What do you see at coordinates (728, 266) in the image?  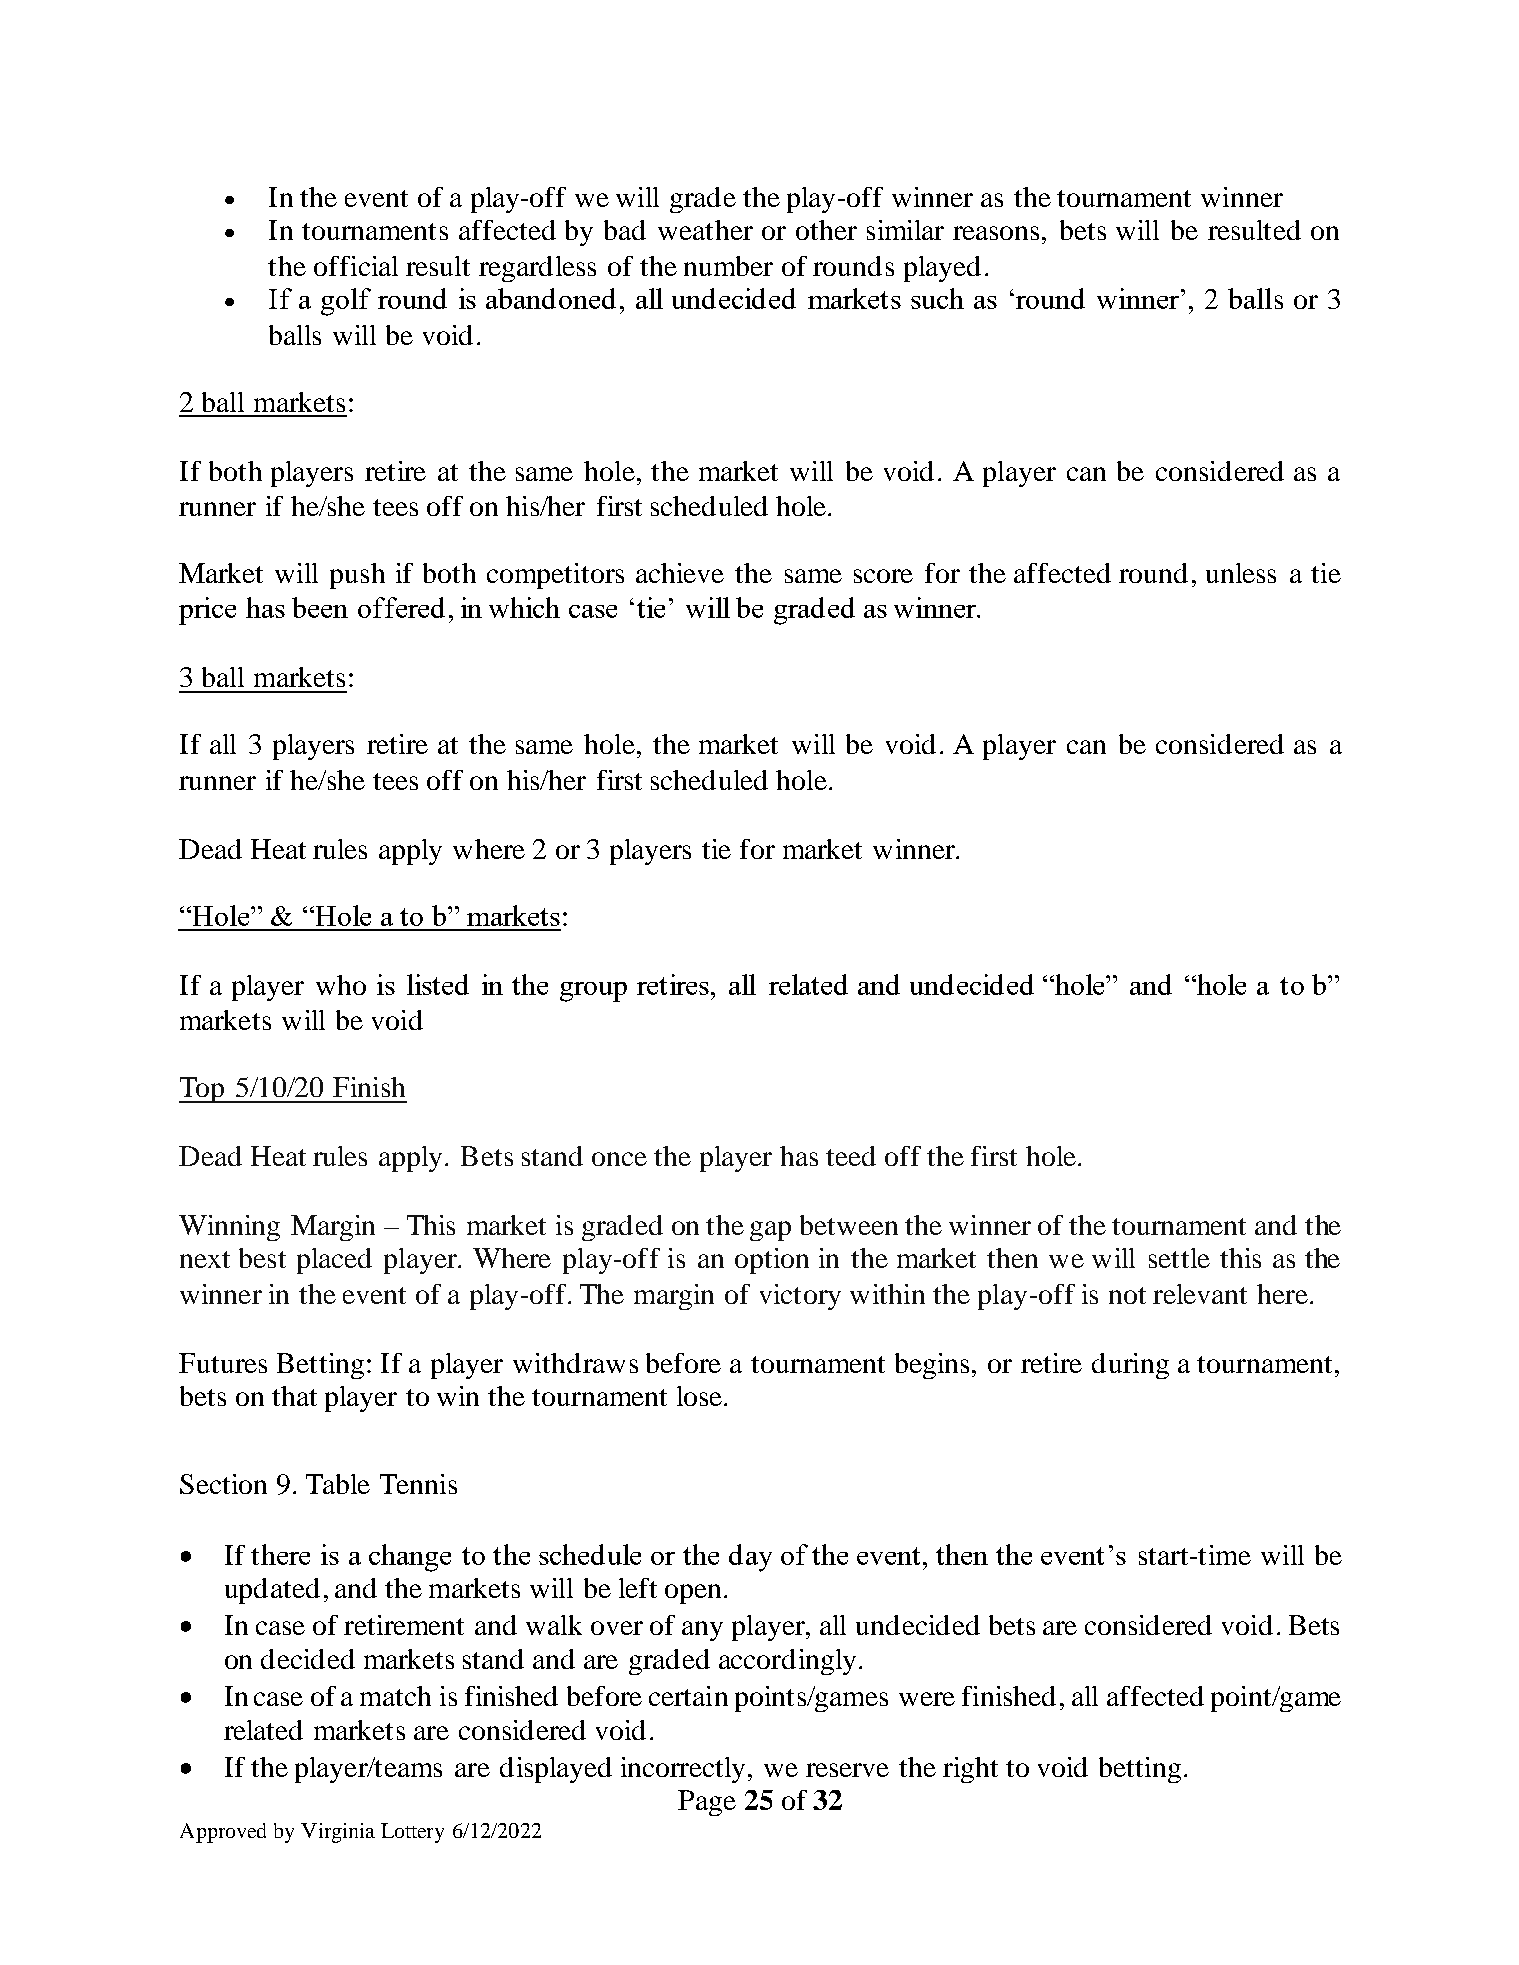 I see `number` at bounding box center [728, 266].
